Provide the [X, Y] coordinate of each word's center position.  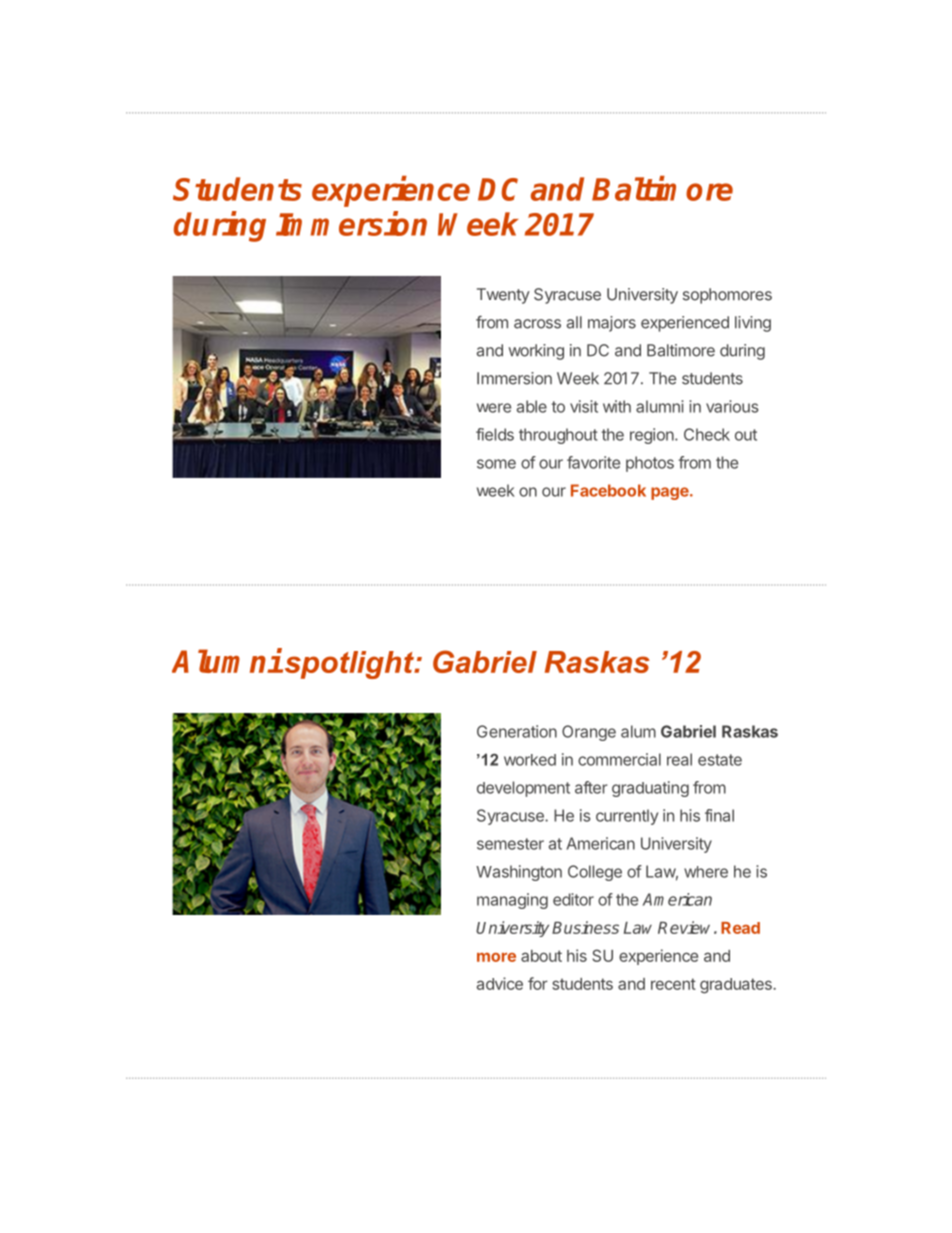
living [753, 324]
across [537, 324]
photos [650, 464]
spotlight [349, 665]
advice [500, 983]
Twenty [503, 296]
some [496, 464]
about [541, 956]
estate [720, 760]
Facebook [608, 490]
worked [530, 760]
